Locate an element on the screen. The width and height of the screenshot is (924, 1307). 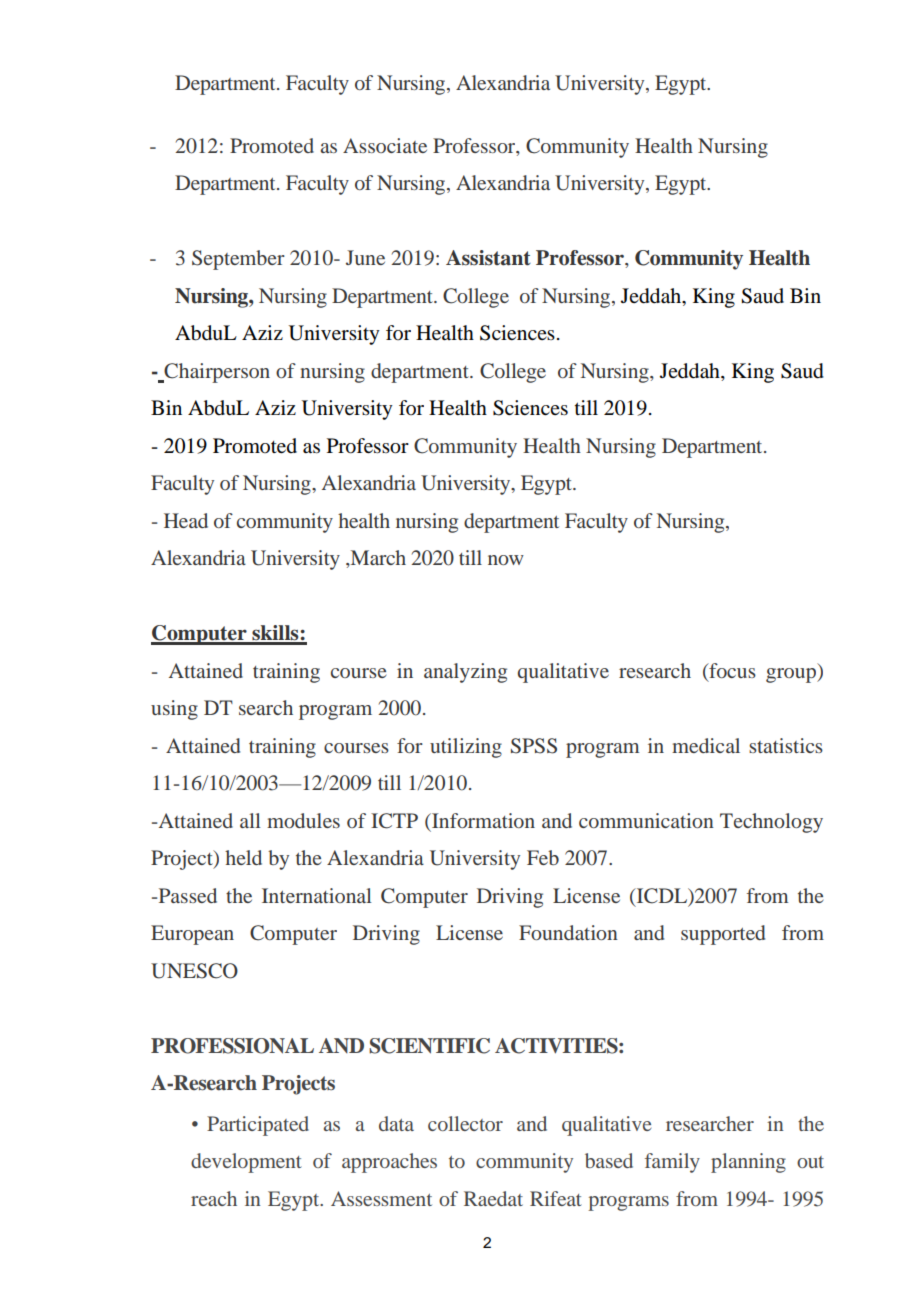
September is located at coordinates (238, 260).
